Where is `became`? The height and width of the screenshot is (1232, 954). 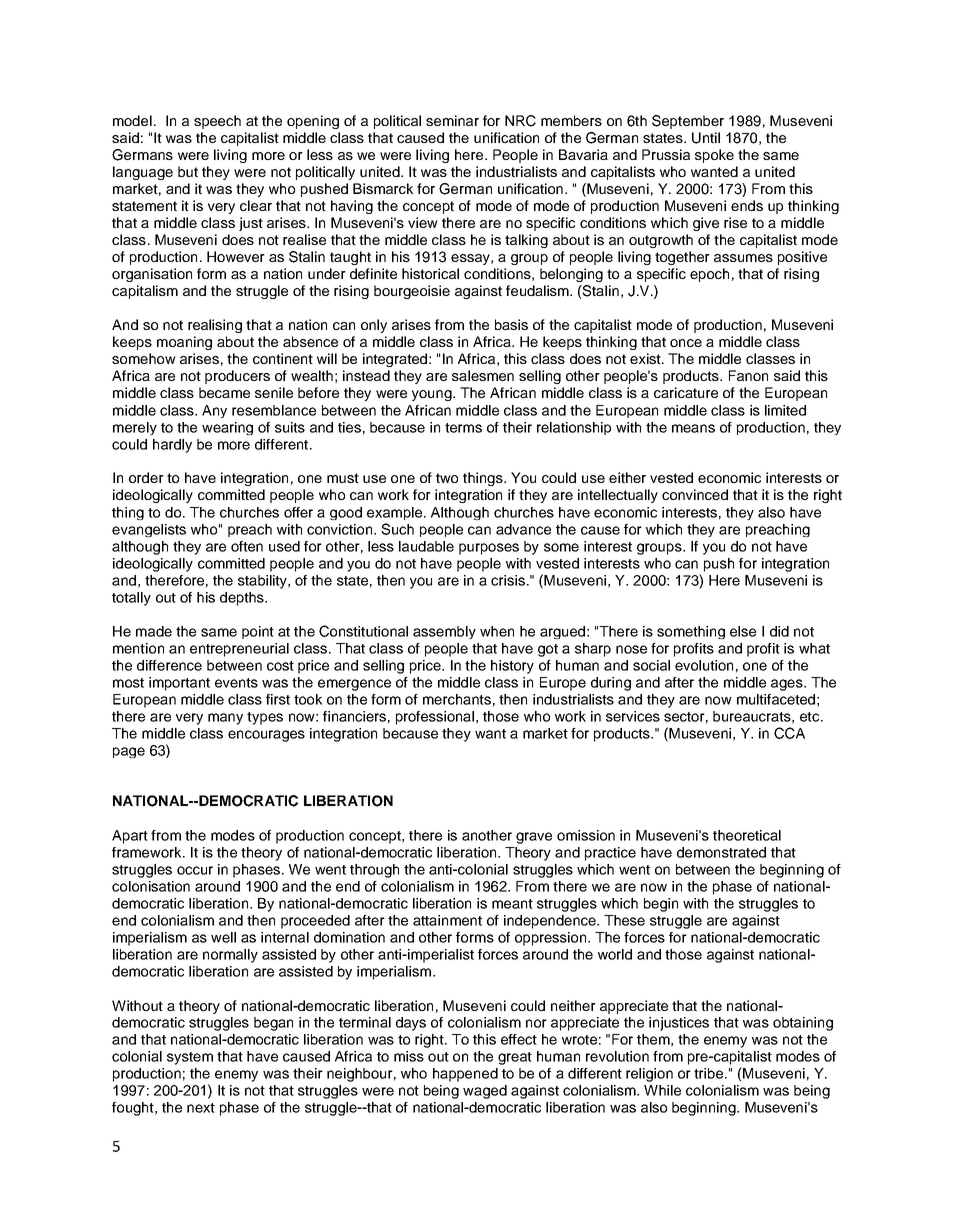 became is located at coordinates (224, 392).
